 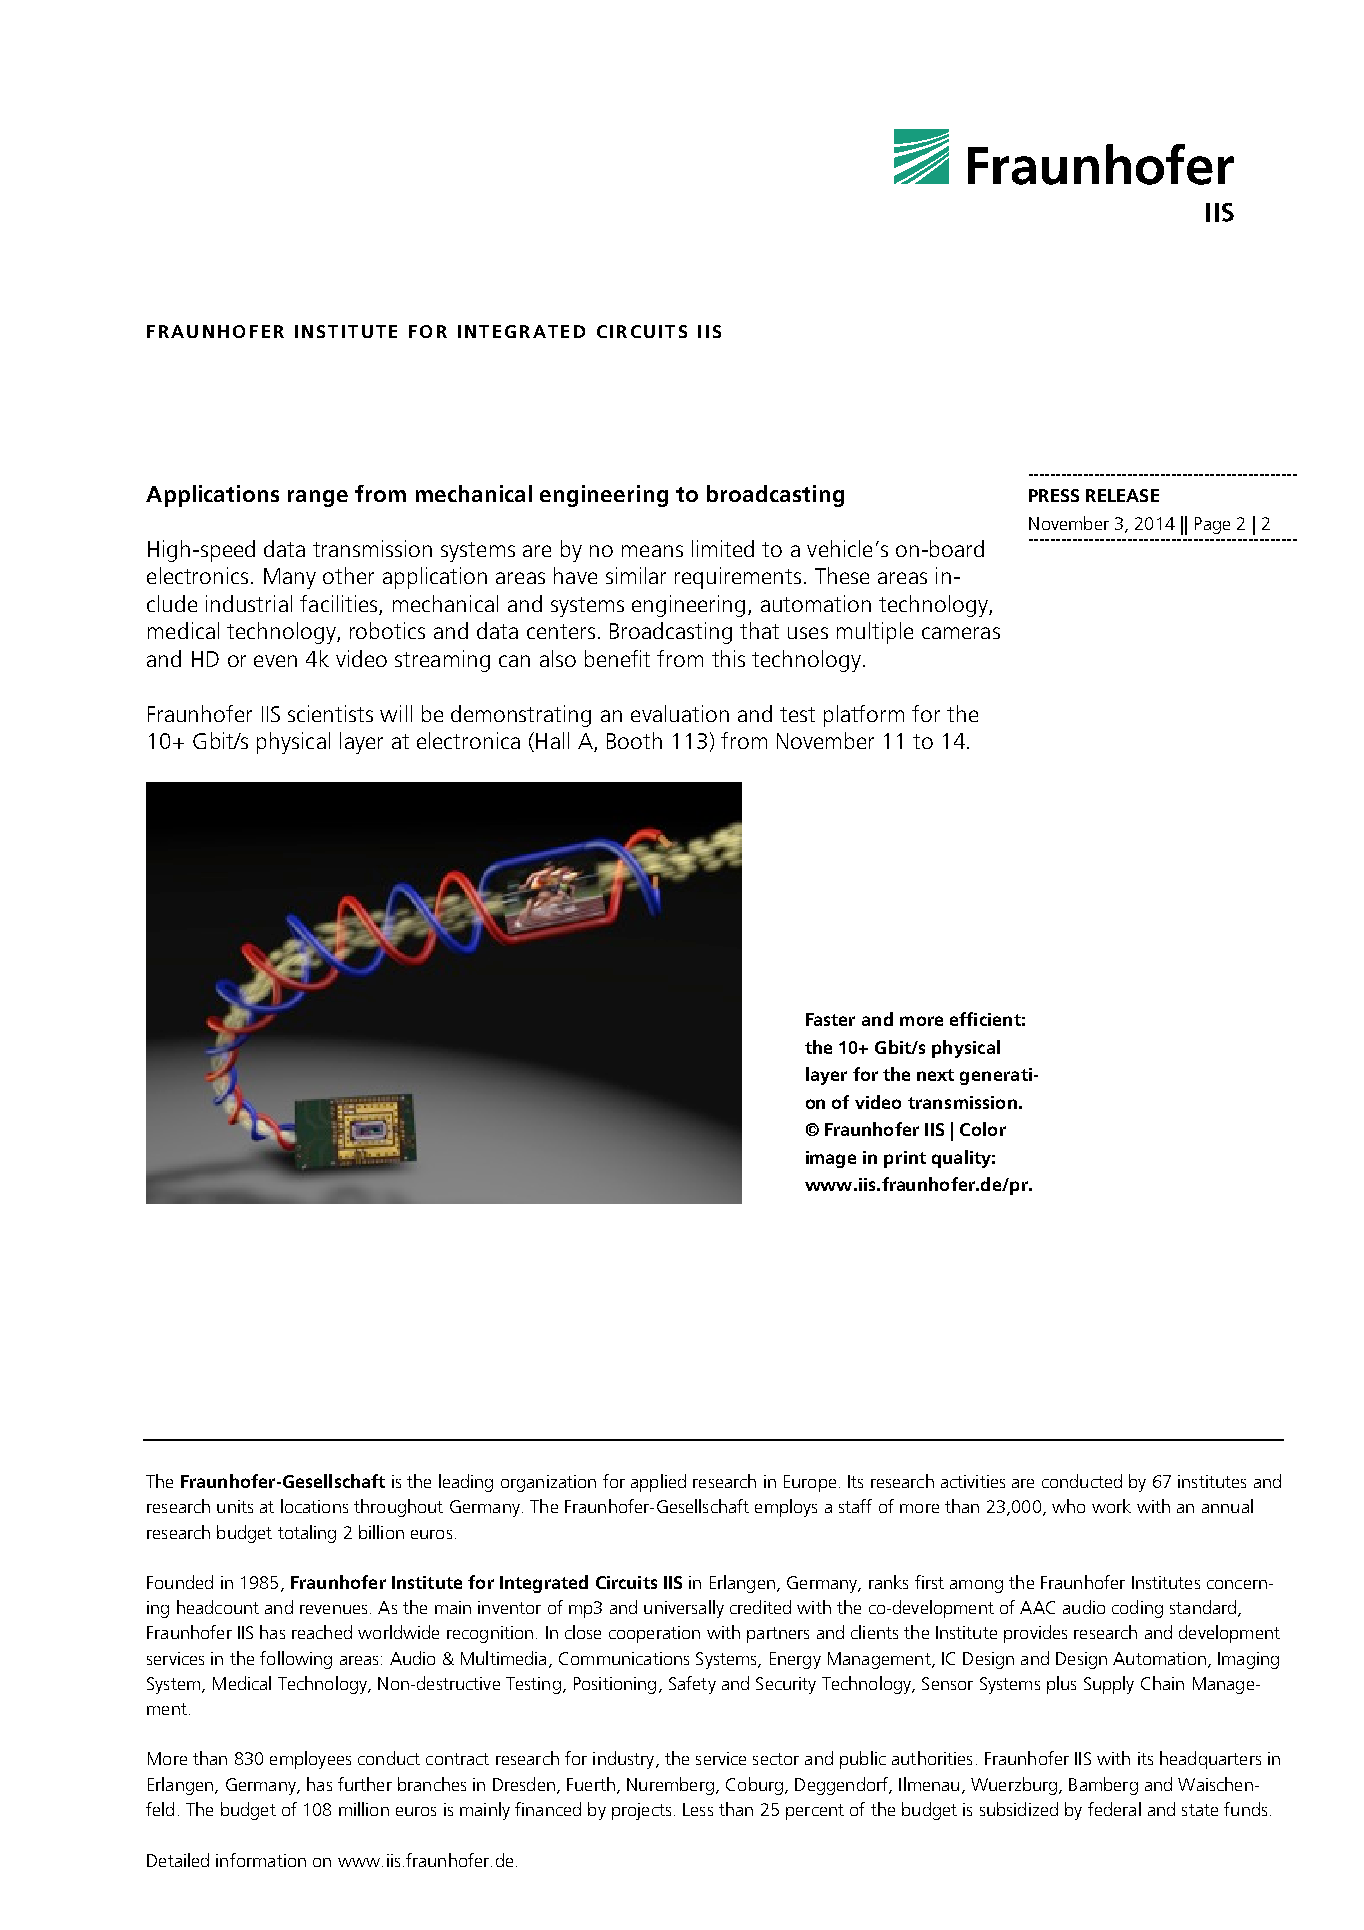 What do you see at coordinates (318, 498) in the page?
I see `range` at bounding box center [318, 498].
